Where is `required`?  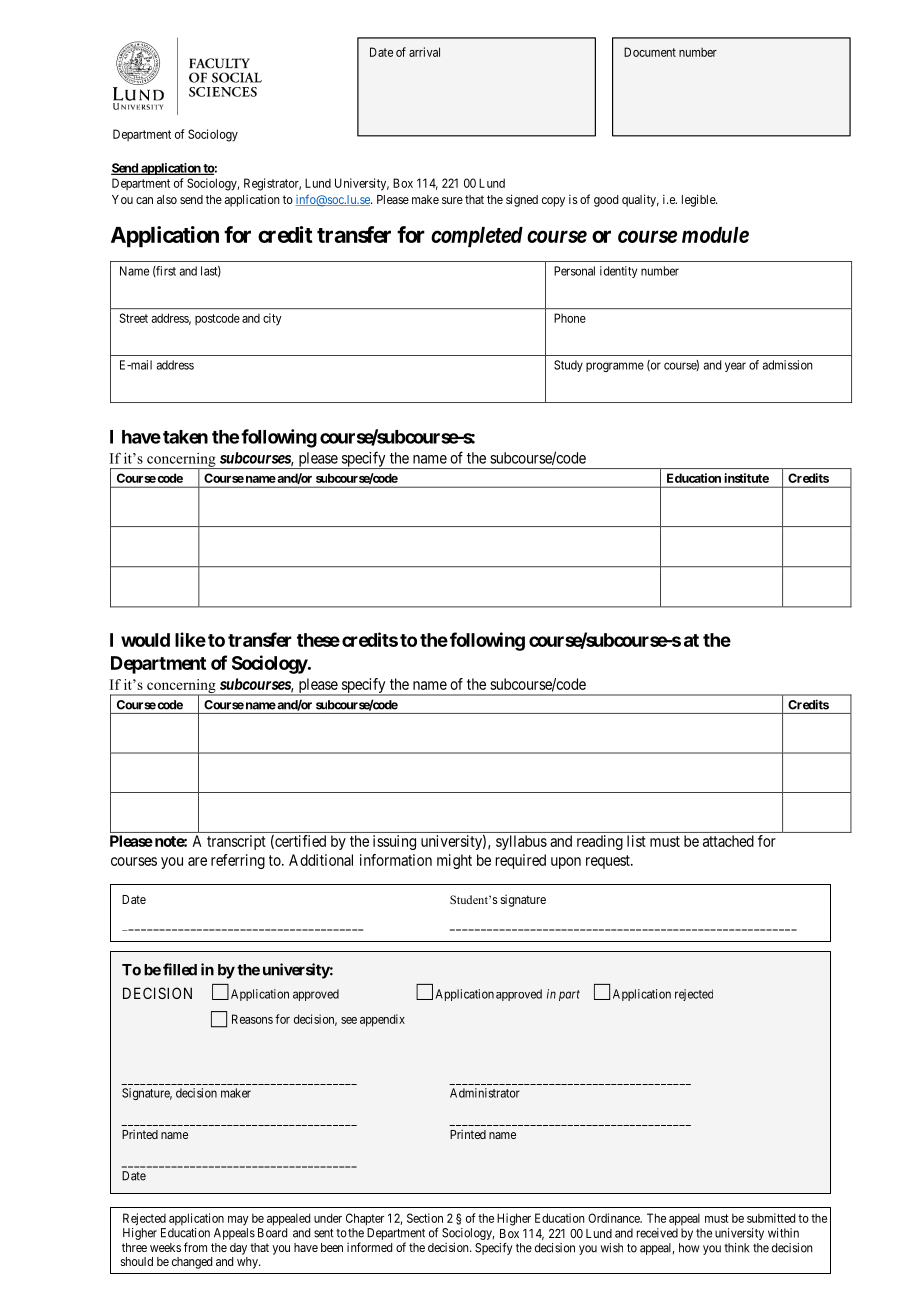 required is located at coordinates (521, 861).
